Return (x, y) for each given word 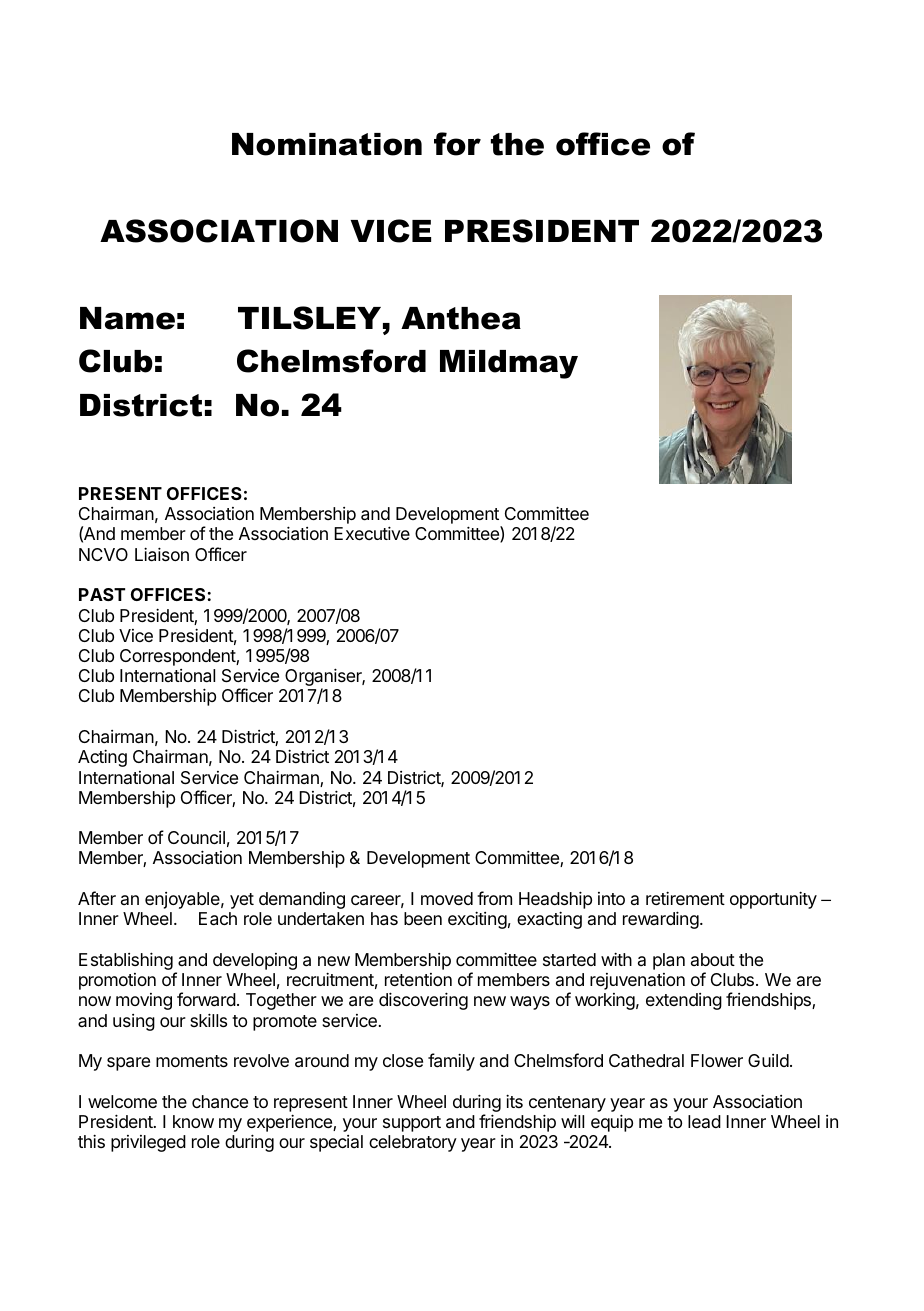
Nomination (327, 144)
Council (196, 837)
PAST (102, 594)
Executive (372, 533)
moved (447, 898)
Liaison (162, 554)
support (412, 1124)
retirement (685, 898)
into (611, 898)
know (193, 1121)
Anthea (461, 318)
